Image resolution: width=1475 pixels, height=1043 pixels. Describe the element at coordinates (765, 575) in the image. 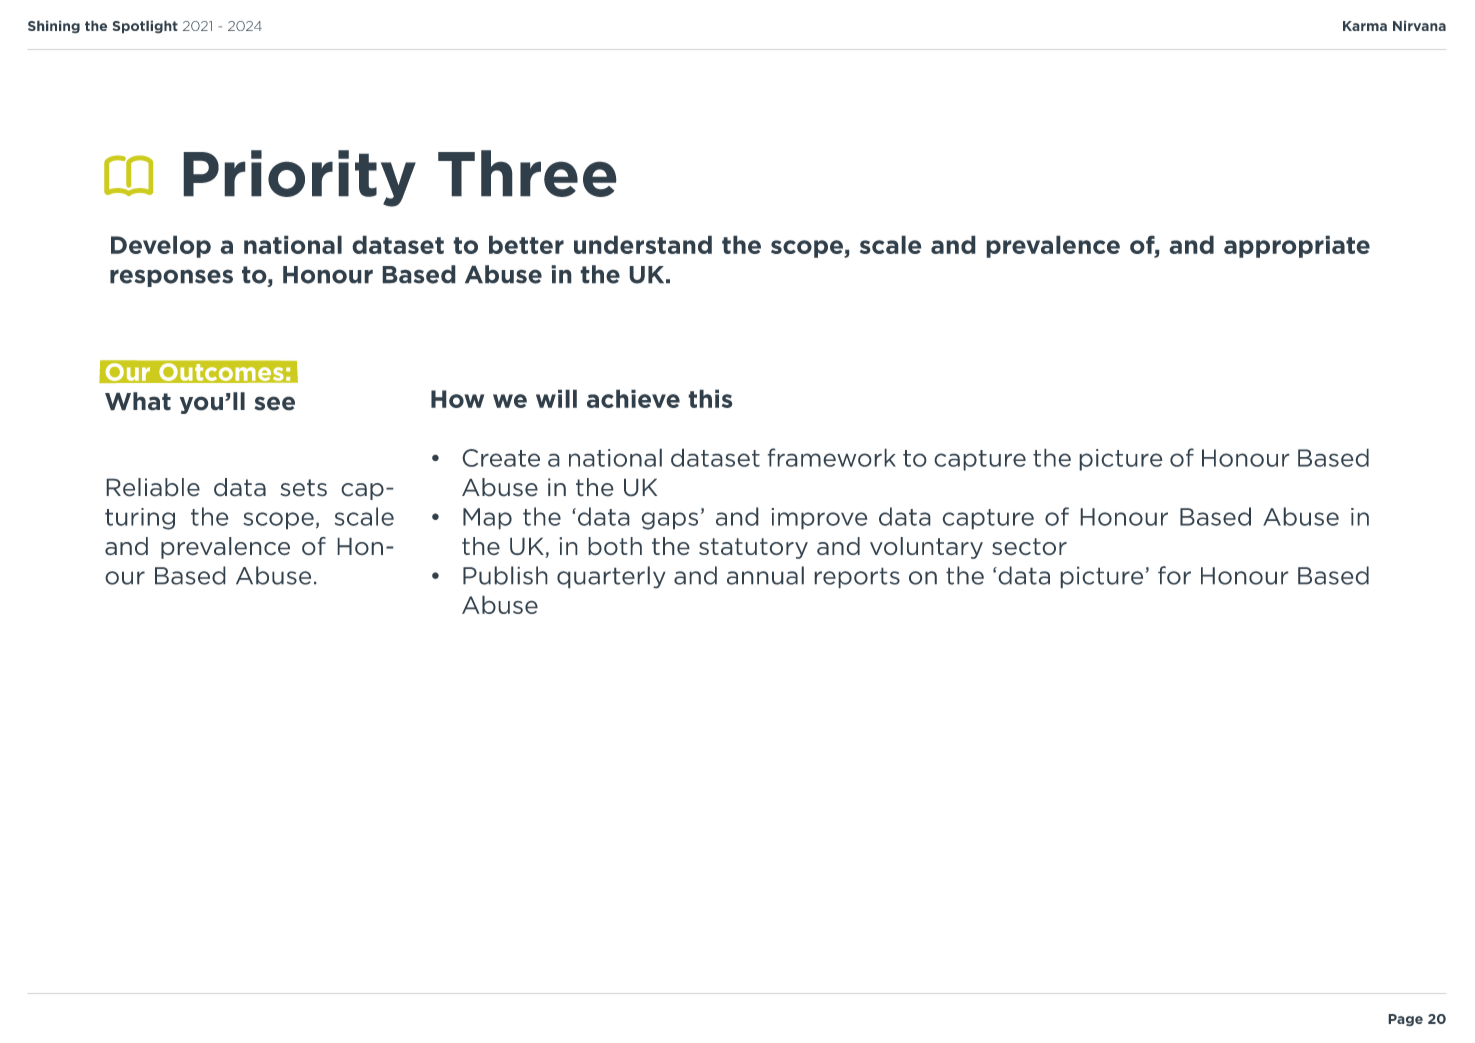

I see `annual` at that location.
